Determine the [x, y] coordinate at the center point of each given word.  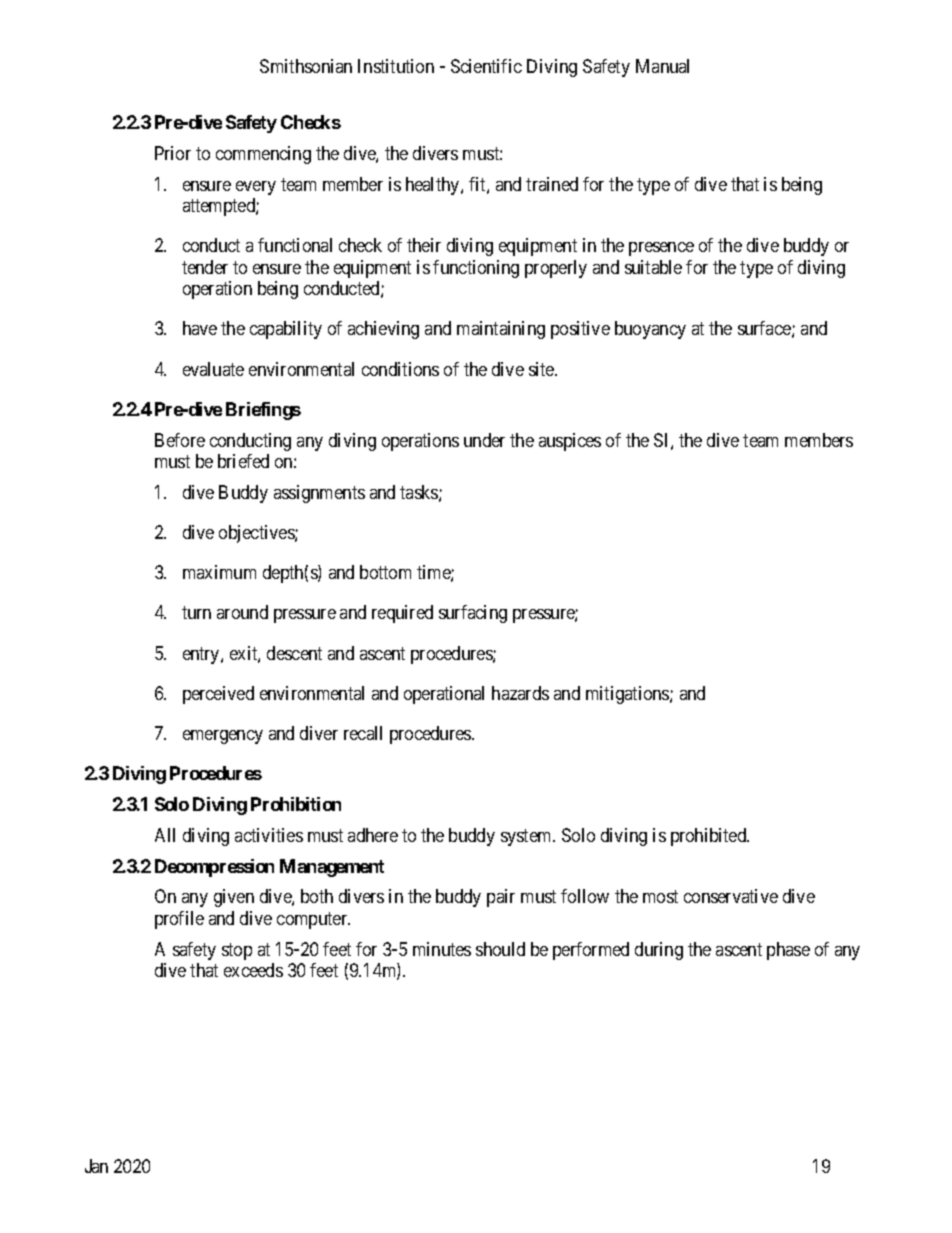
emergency [223, 737]
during [659, 951]
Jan [96, 1166]
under [484, 440]
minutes [442, 949]
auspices [570, 442]
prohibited [710, 837]
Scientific [486, 66]
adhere [373, 835]
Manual [662, 66]
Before [180, 440]
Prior [173, 153]
